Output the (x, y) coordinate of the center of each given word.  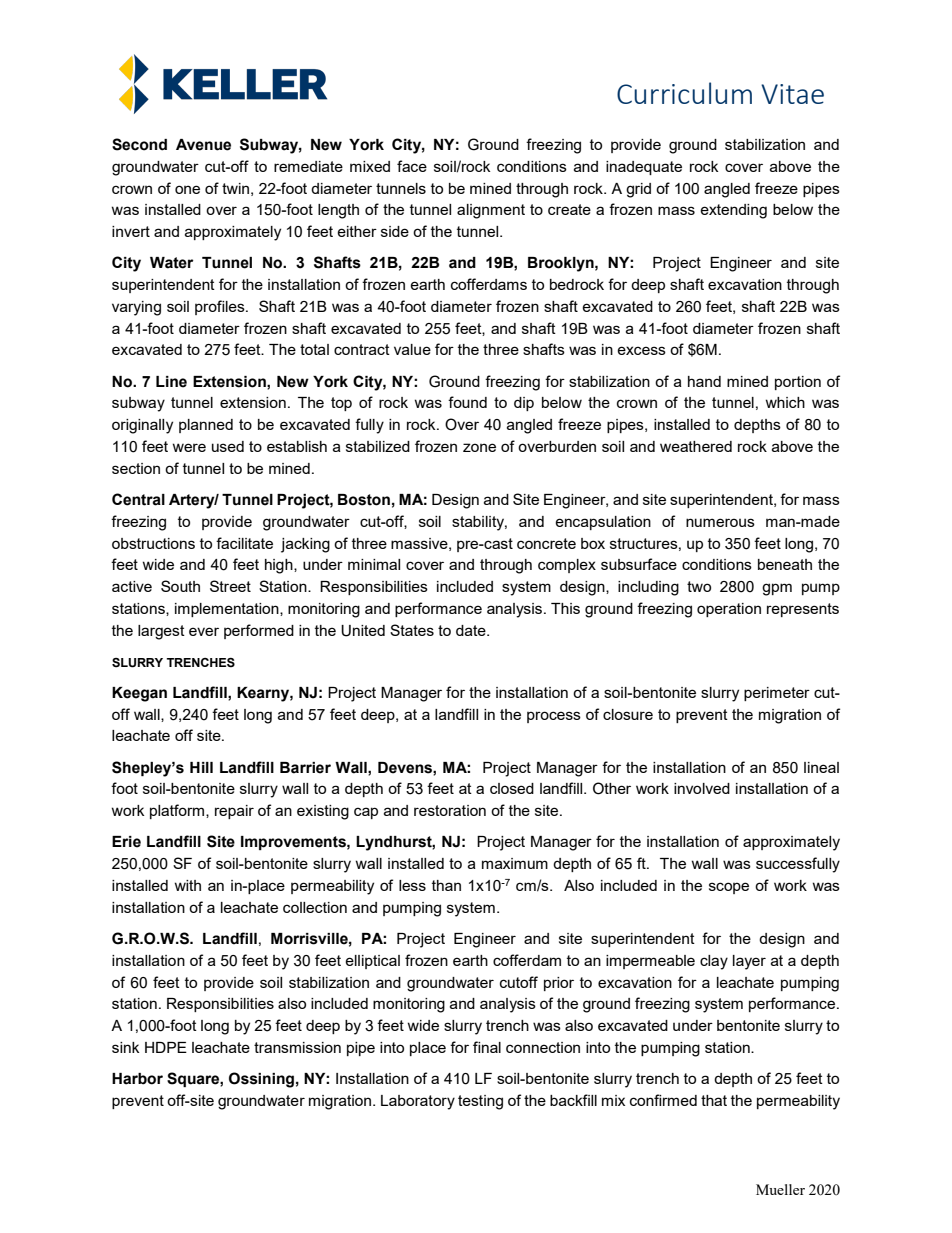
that (714, 1100)
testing (480, 1102)
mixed (370, 166)
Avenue (203, 145)
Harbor (137, 1079)
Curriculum (684, 93)
